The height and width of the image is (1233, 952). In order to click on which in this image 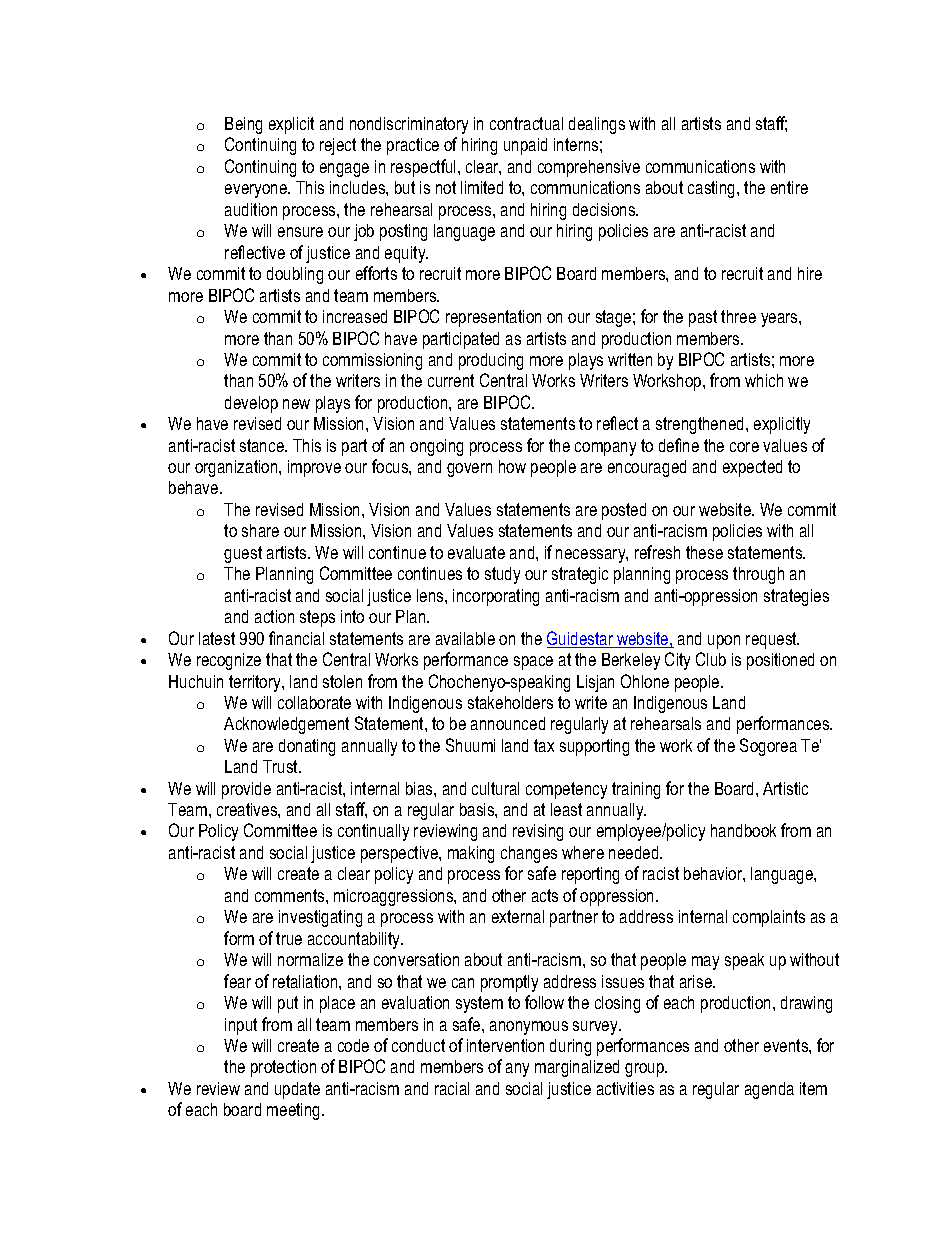, I will do `click(764, 380)`.
